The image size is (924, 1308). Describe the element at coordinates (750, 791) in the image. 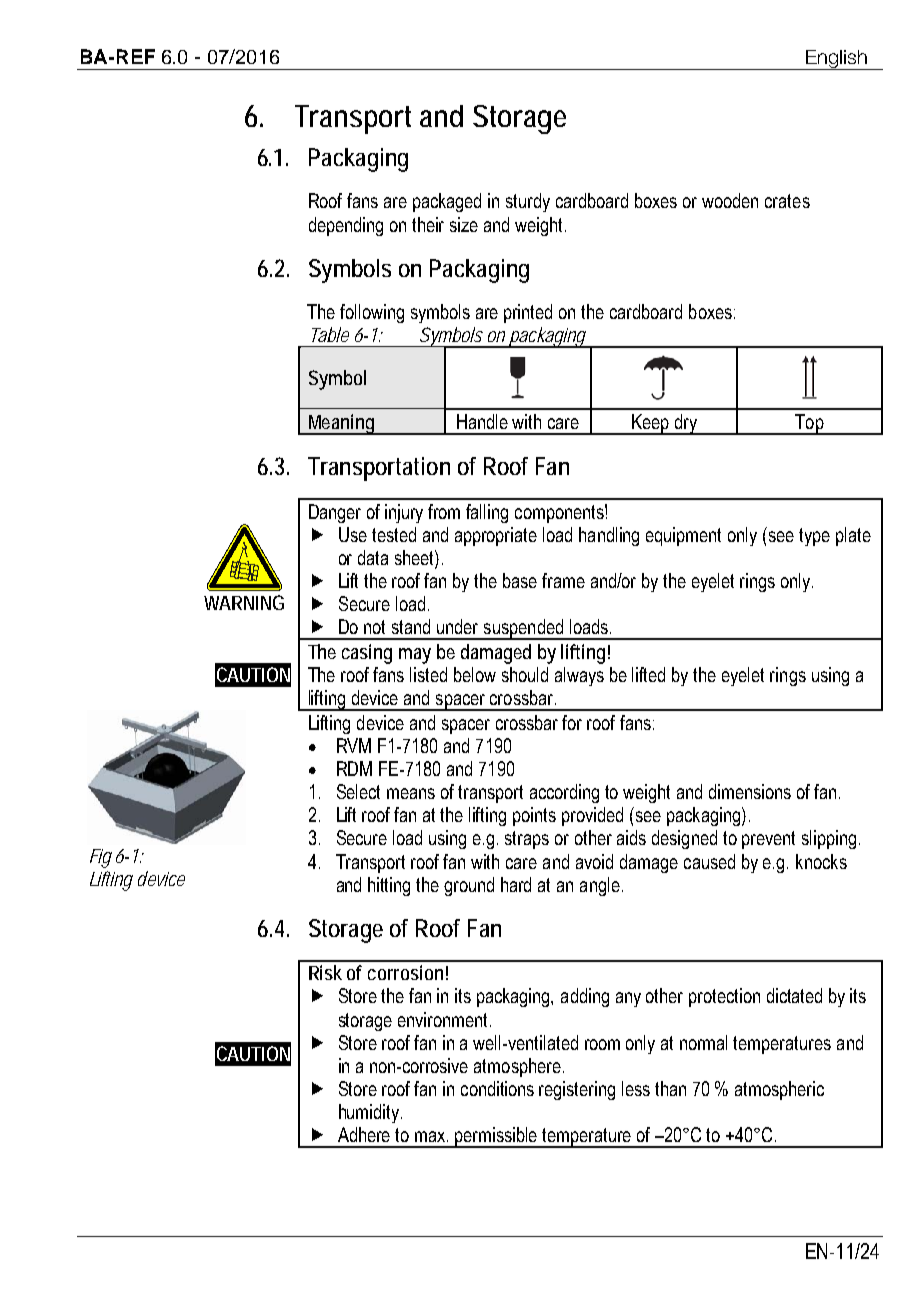

I see `dimensions` at that location.
